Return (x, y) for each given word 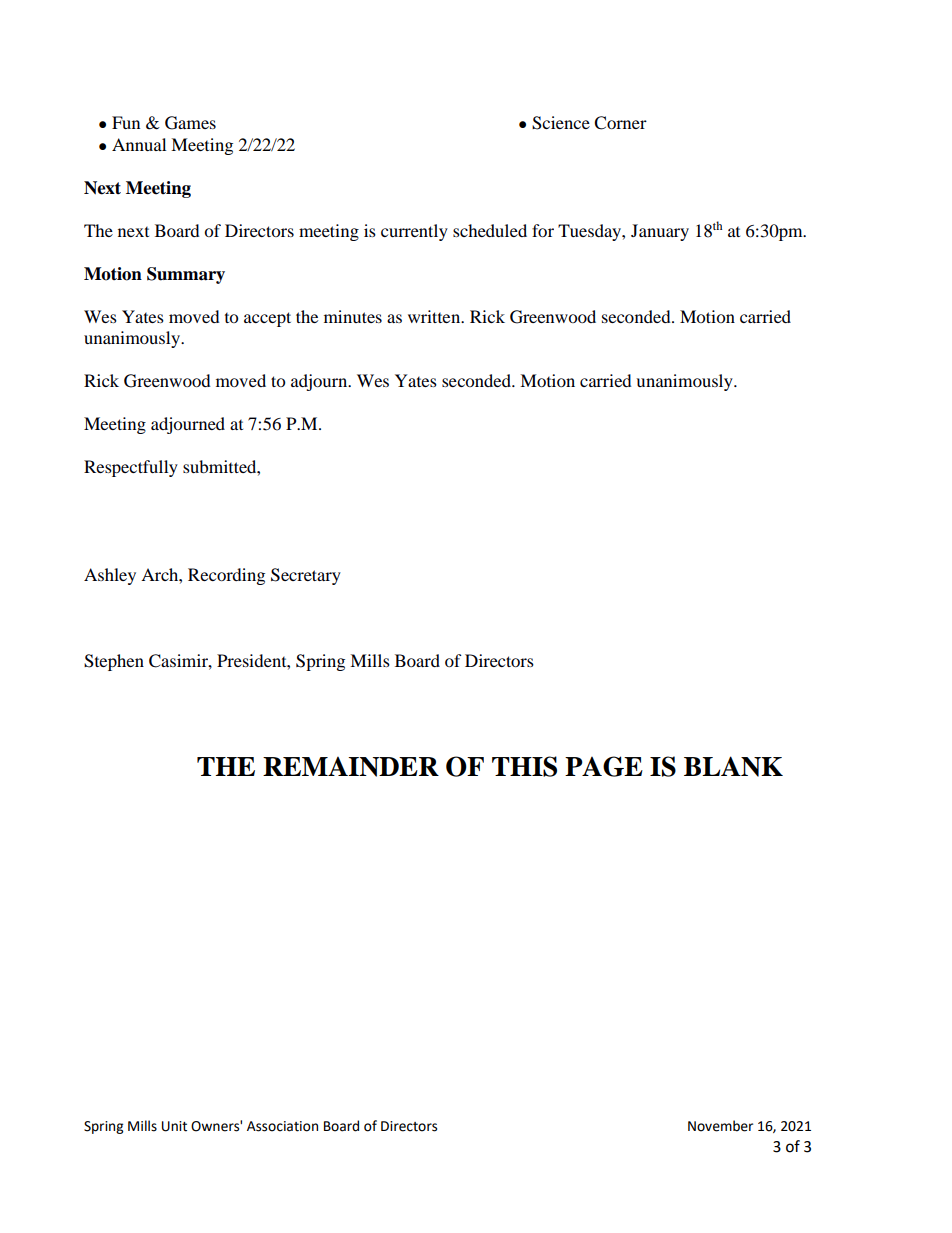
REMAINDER (351, 766)
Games (190, 123)
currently (414, 232)
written (435, 316)
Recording (226, 576)
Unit (174, 1126)
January (660, 232)
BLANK (733, 766)
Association (282, 1126)
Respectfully (131, 468)
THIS (524, 766)
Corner (620, 123)
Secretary (306, 576)
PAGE (604, 766)
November (720, 1126)
